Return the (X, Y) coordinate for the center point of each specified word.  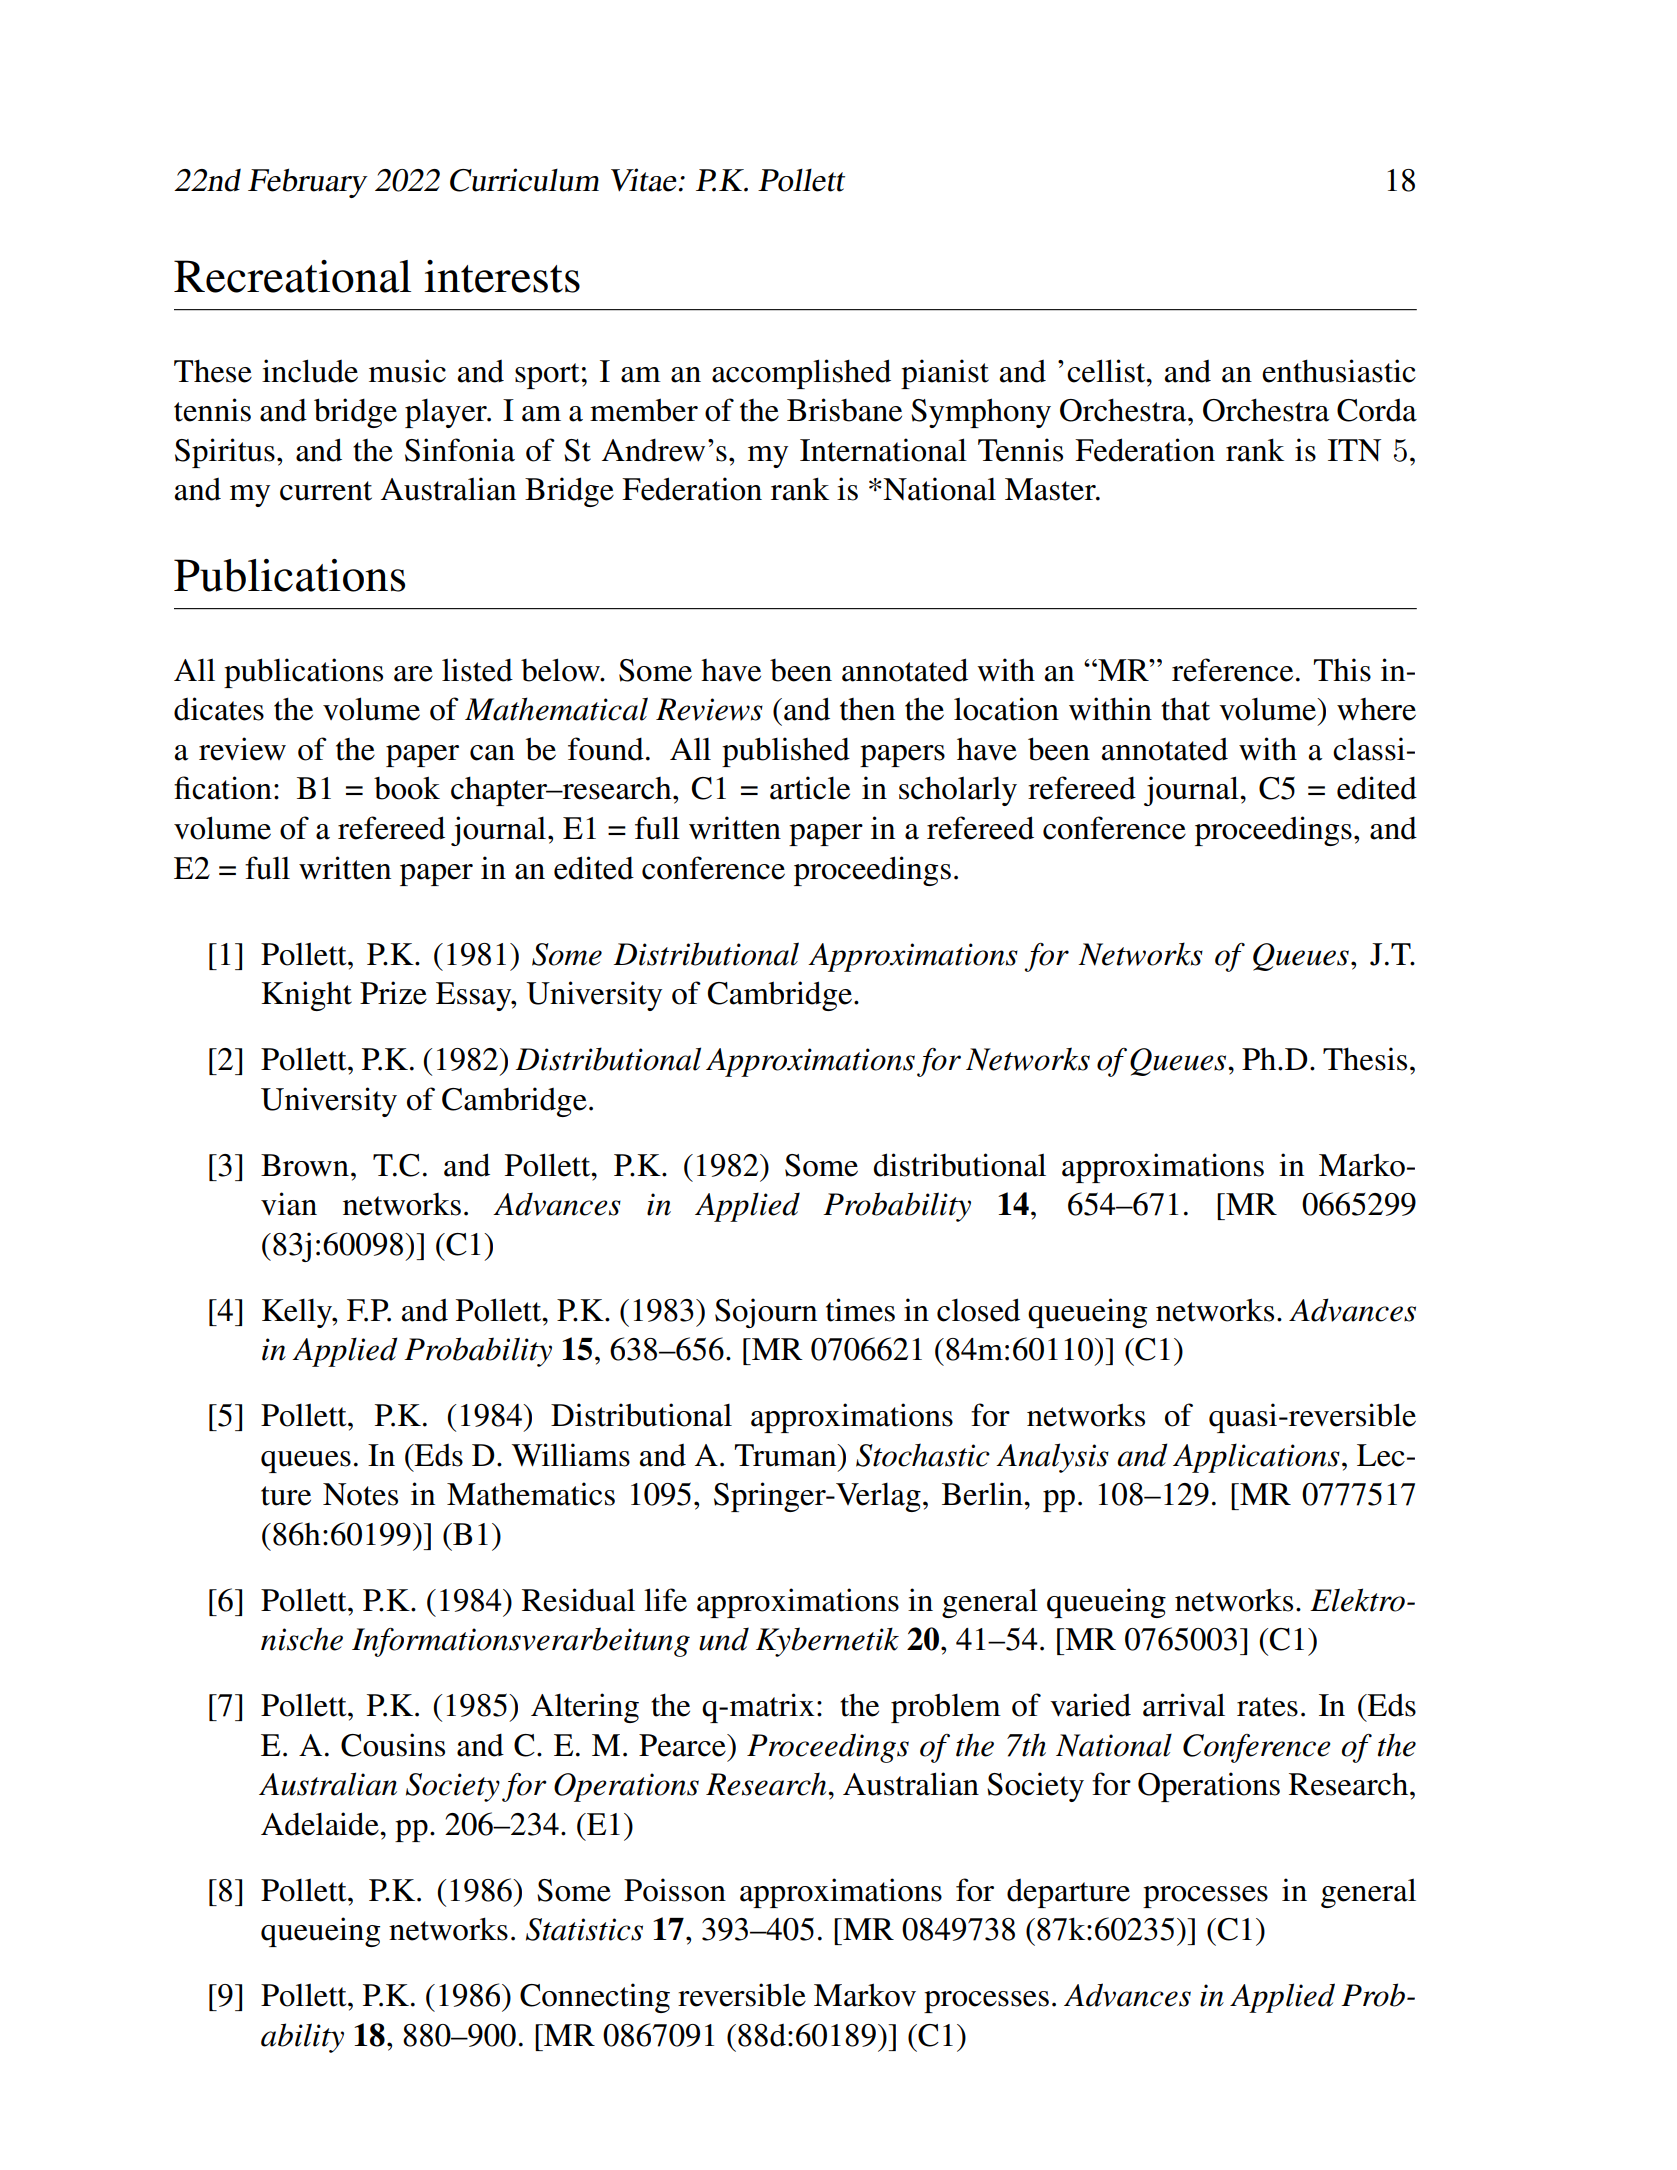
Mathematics (531, 1494)
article (810, 788)
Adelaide (321, 1824)
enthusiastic (1339, 371)
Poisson (675, 1890)
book (407, 788)
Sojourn (766, 1313)
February (308, 183)
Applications (1256, 1458)
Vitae (644, 180)
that (1185, 709)
